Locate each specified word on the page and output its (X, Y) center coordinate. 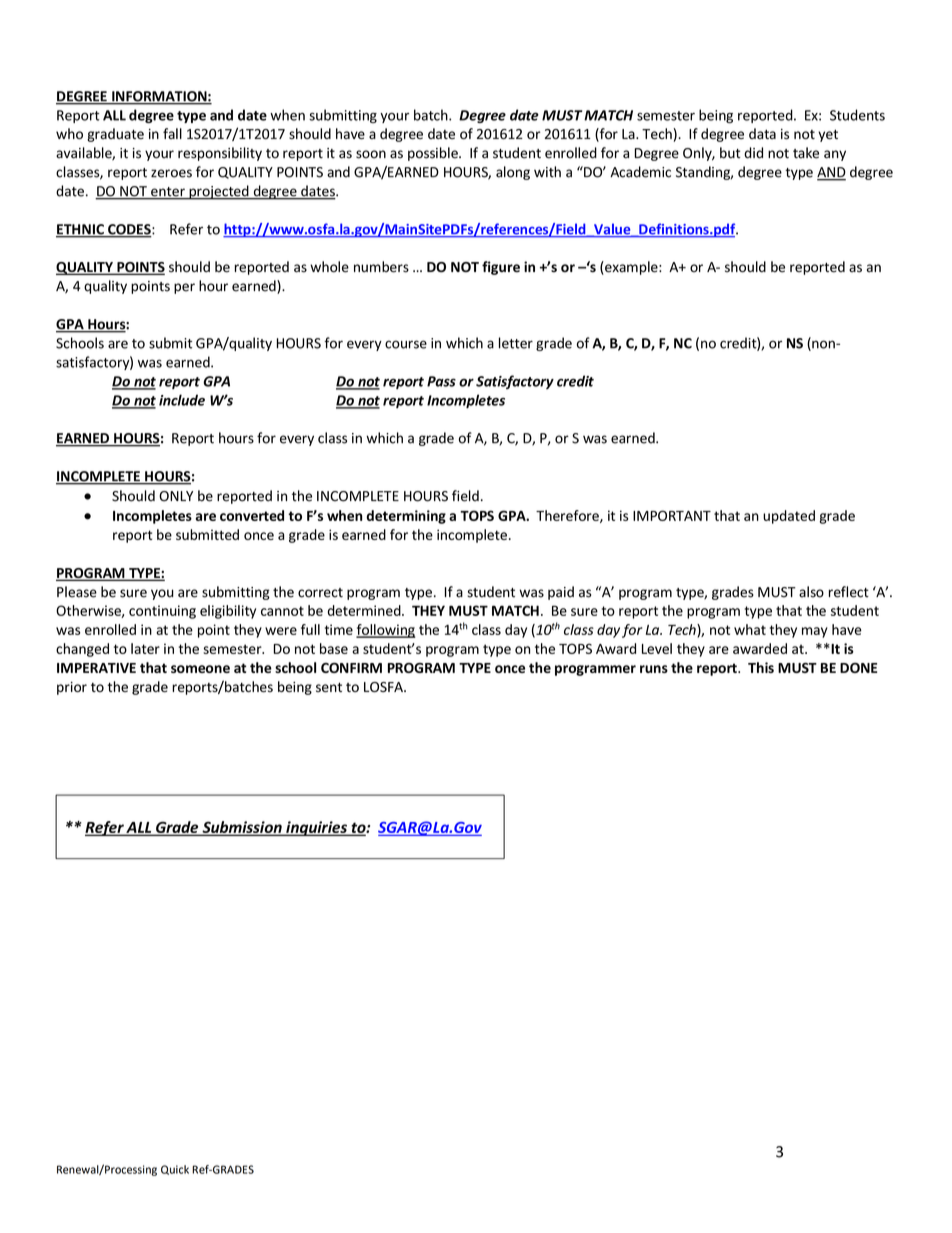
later (145, 648)
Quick (175, 1170)
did (753, 153)
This (761, 667)
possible (434, 154)
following (386, 631)
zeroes (171, 173)
